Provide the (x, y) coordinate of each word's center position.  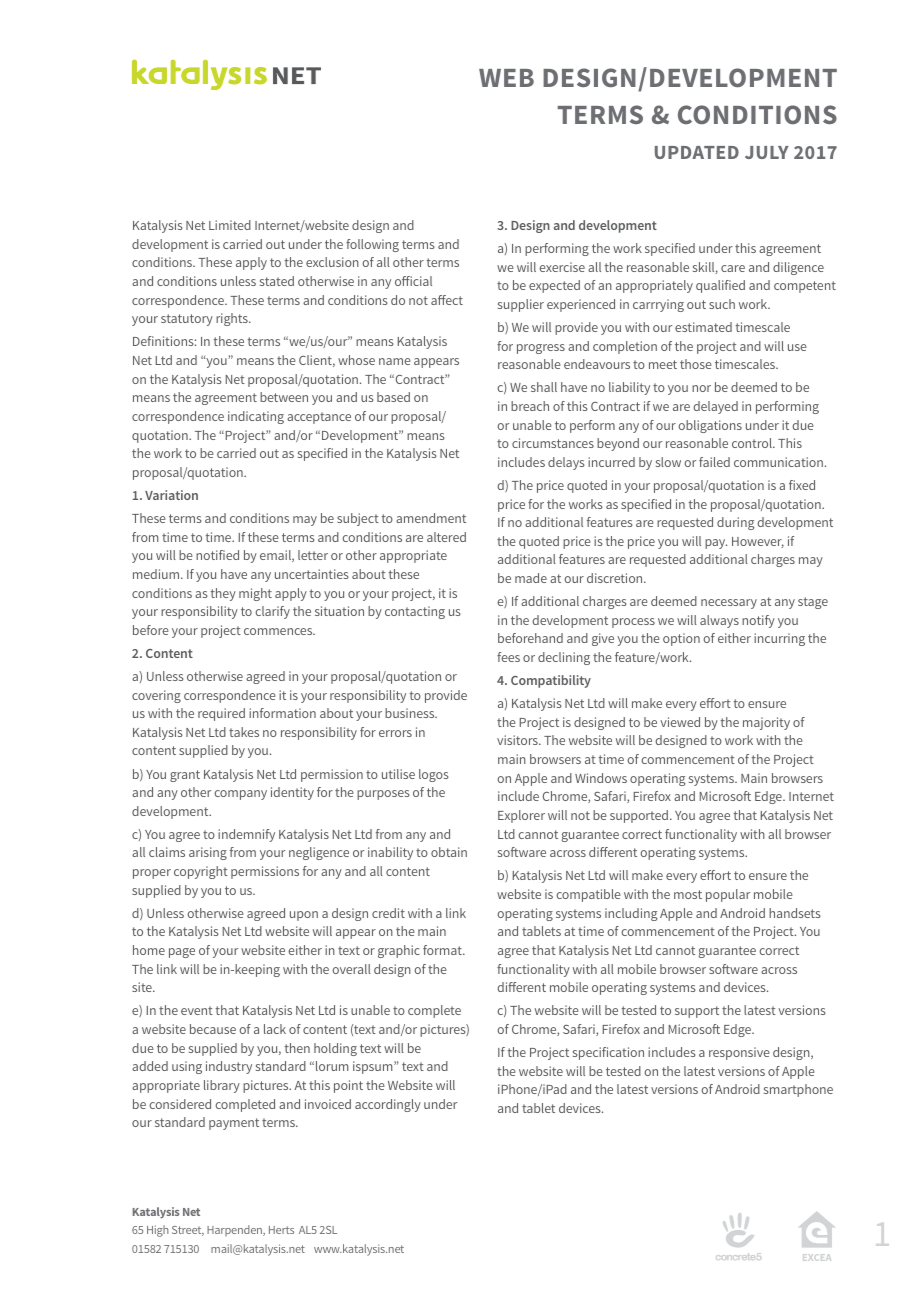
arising (208, 853)
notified (217, 555)
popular (728, 895)
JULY (767, 152)
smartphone (798, 1090)
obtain (449, 852)
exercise (562, 267)
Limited (230, 225)
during (736, 523)
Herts (281, 1230)
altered (446, 537)
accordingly (388, 1105)
